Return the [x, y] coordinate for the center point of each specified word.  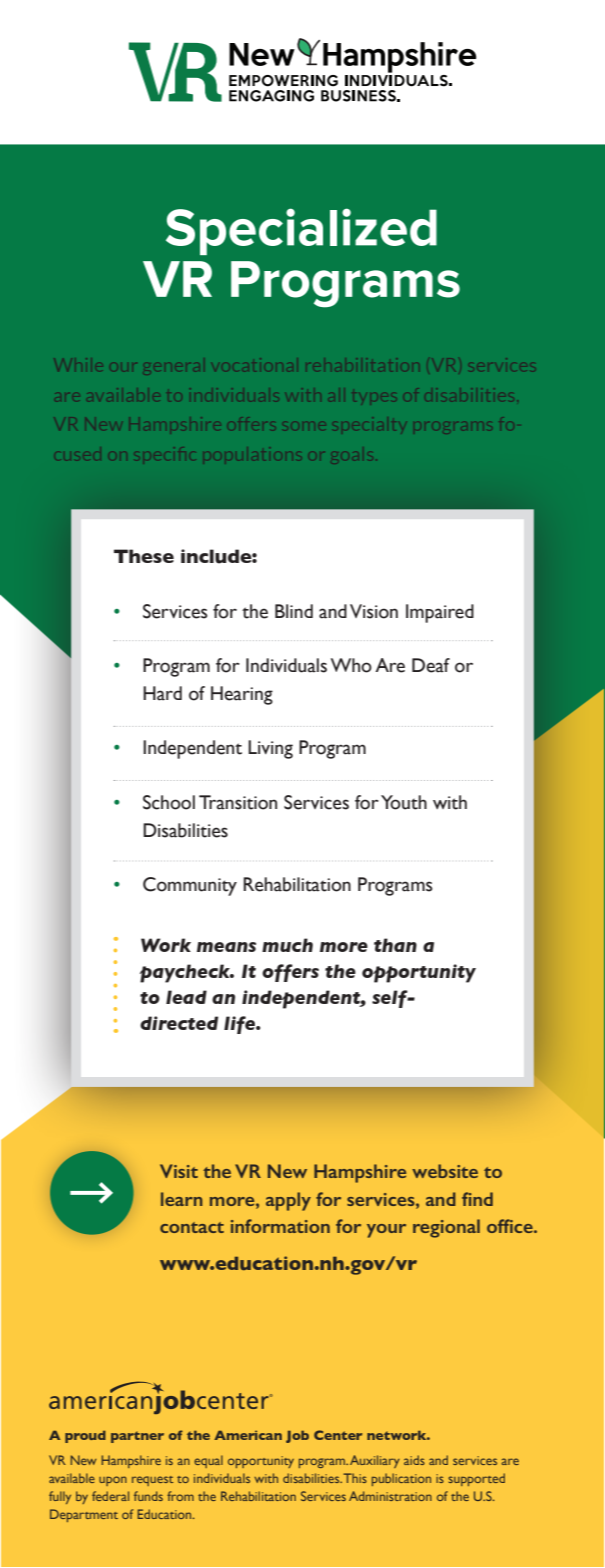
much [287, 945]
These [144, 556]
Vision [374, 611]
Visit [179, 1171]
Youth [404, 802]
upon [113, 1481]
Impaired [440, 613]
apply [288, 1201]
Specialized [301, 231]
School [169, 802]
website [445, 1171]
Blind [294, 611]
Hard [162, 693]
